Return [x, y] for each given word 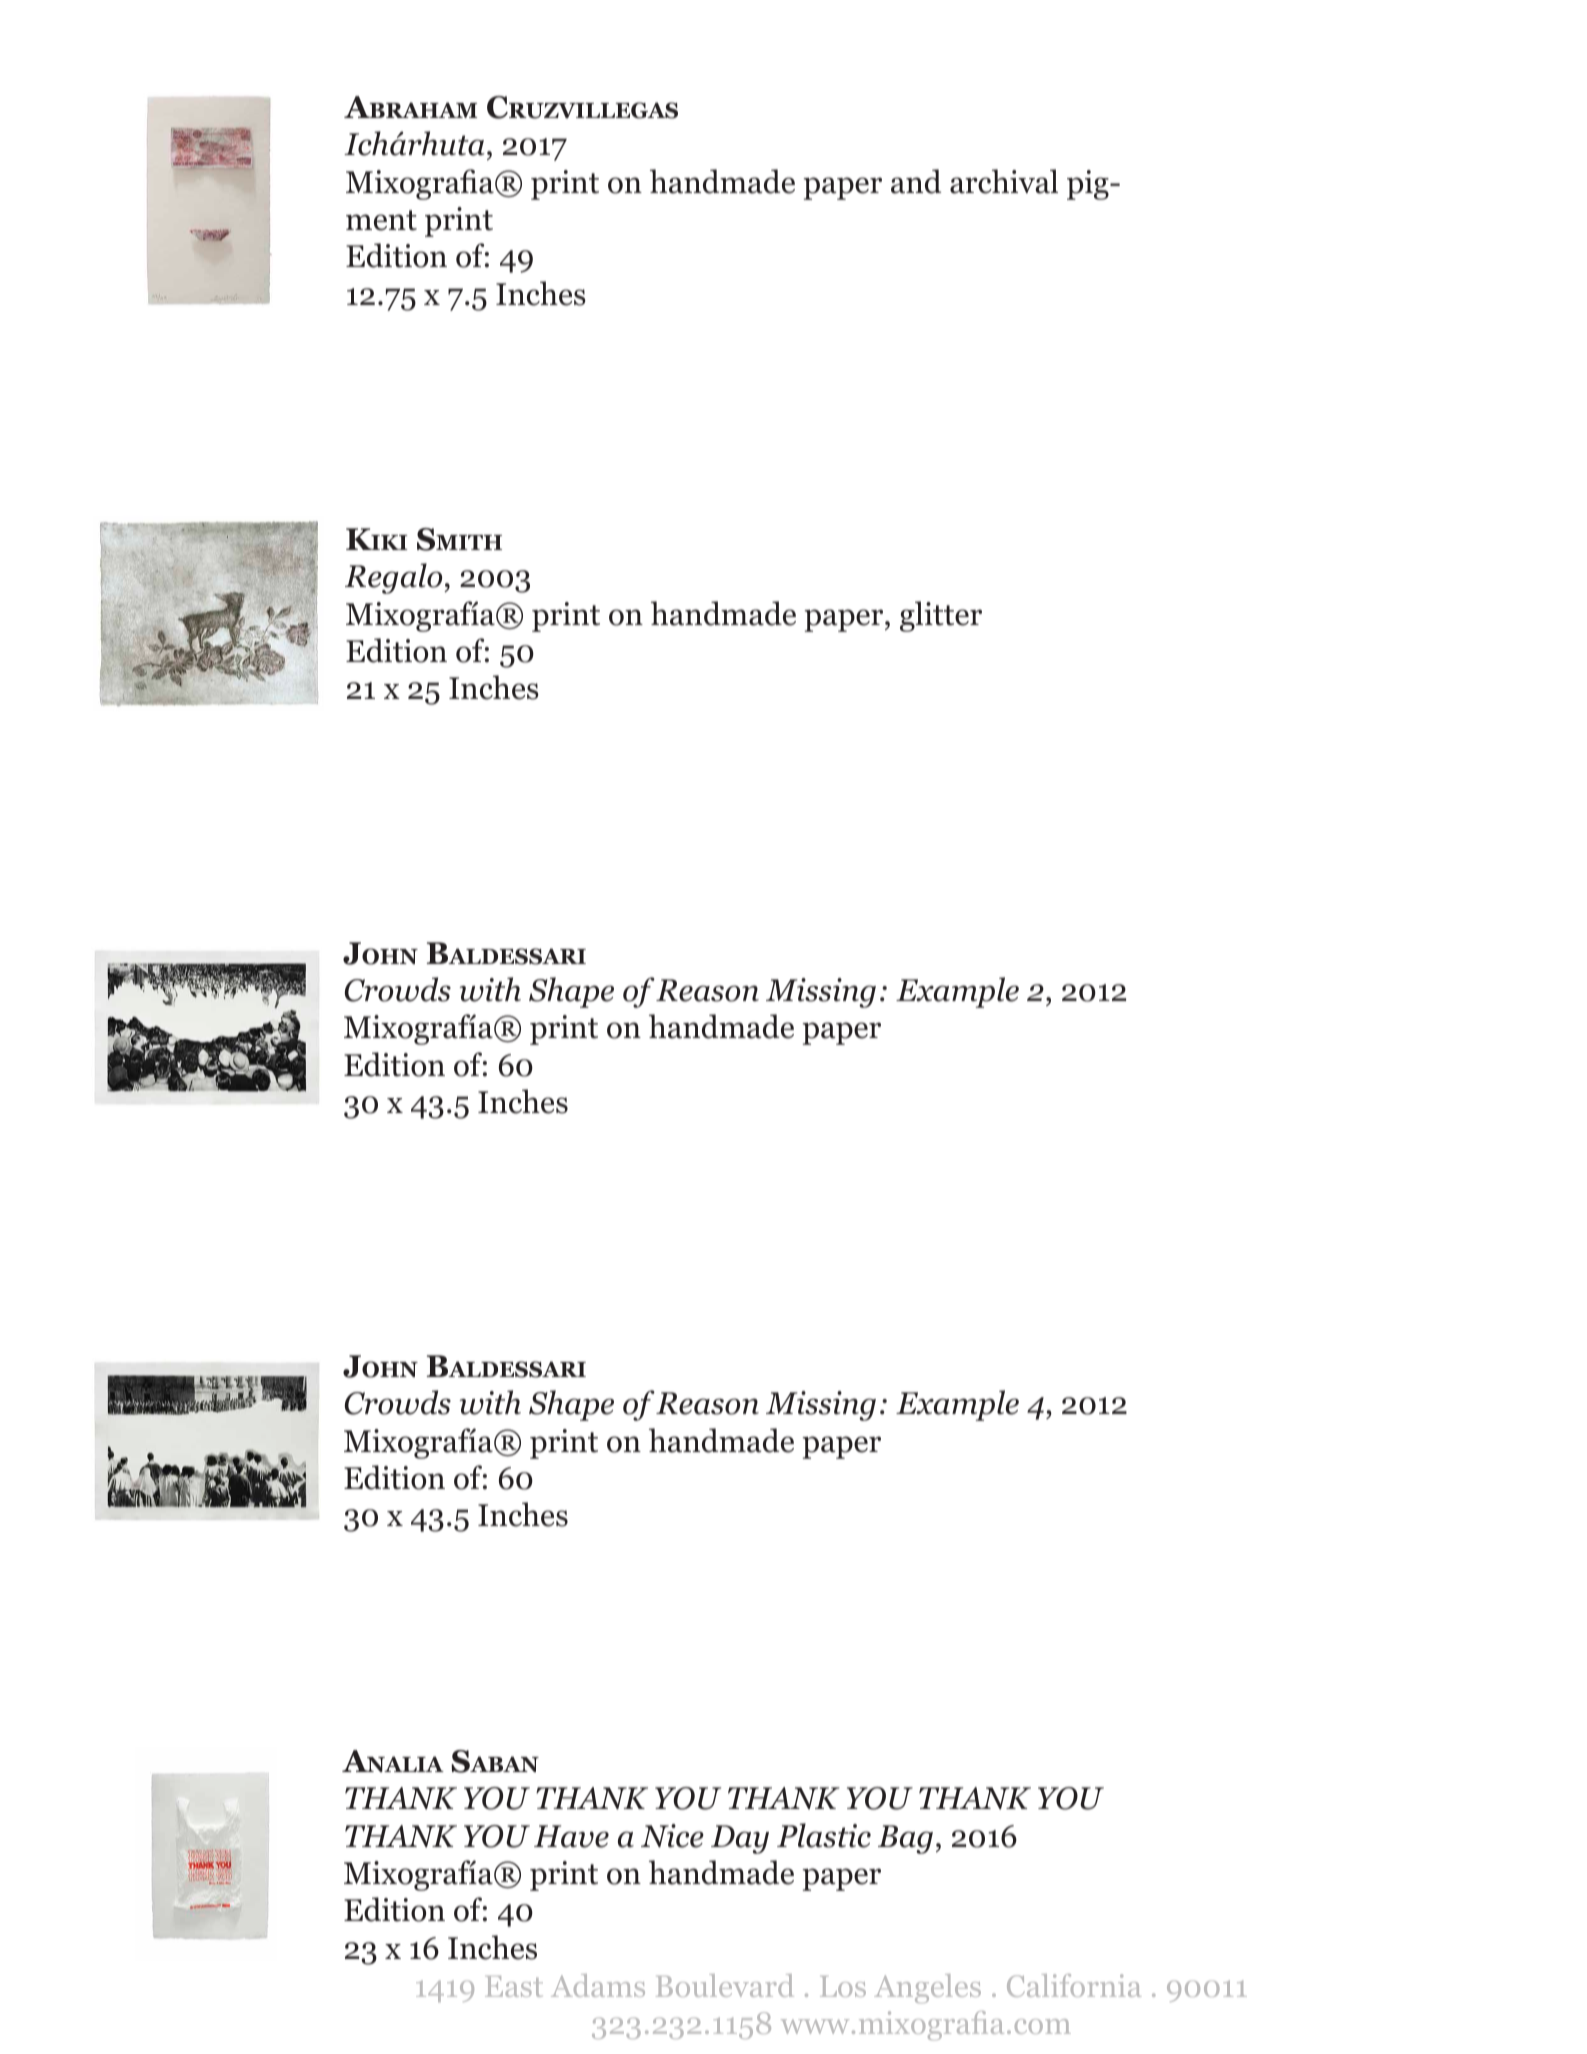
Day [740, 1839]
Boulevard [725, 1985]
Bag [905, 1839]
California [1074, 1985]
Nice [672, 1836]
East [514, 1986]
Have [571, 1836]
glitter [941, 616]
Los [843, 1986]
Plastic [824, 1835]
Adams [598, 1985]
